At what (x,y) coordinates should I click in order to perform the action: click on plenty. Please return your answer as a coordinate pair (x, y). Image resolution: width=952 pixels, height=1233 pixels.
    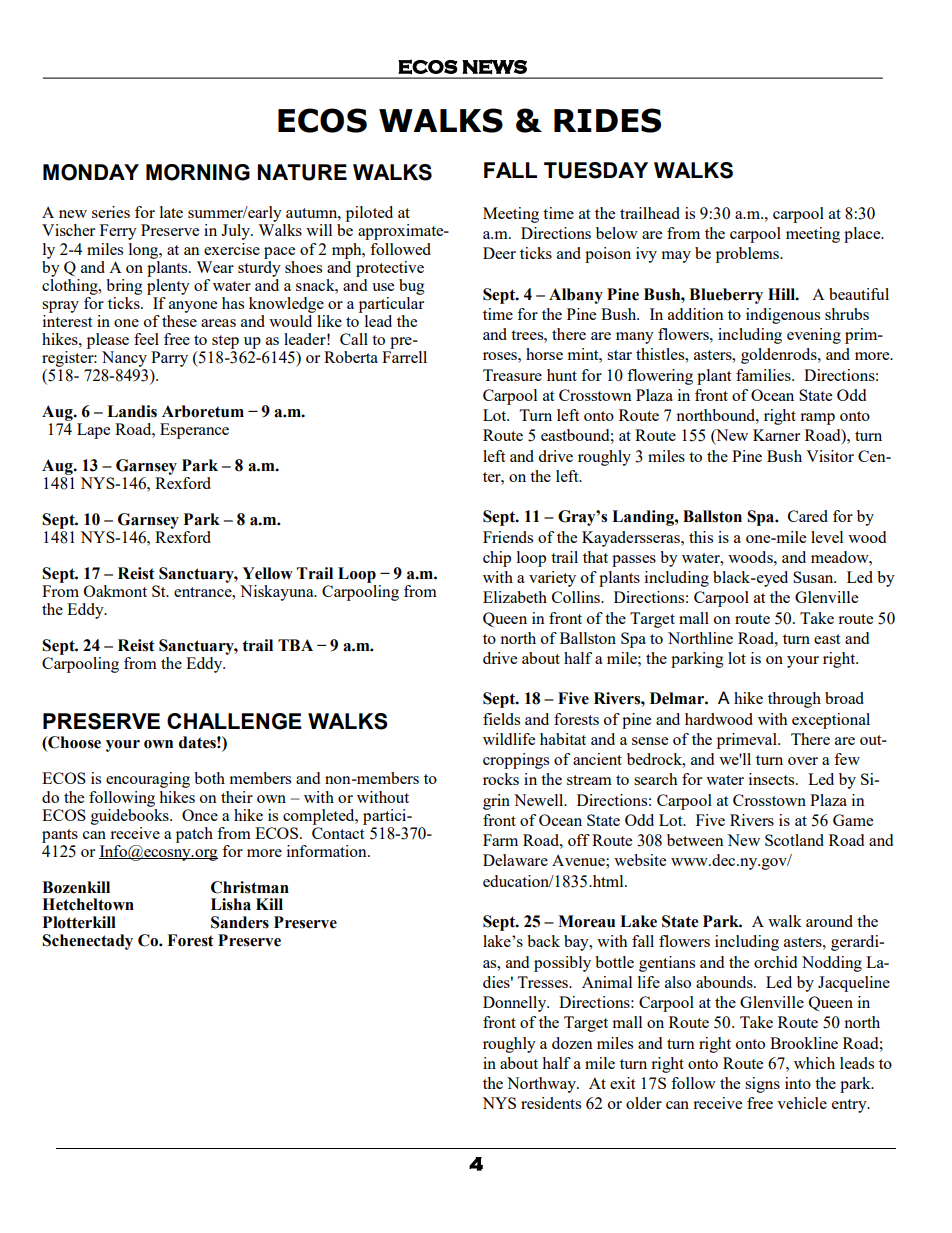
    Looking at the image, I should click on (168, 285).
